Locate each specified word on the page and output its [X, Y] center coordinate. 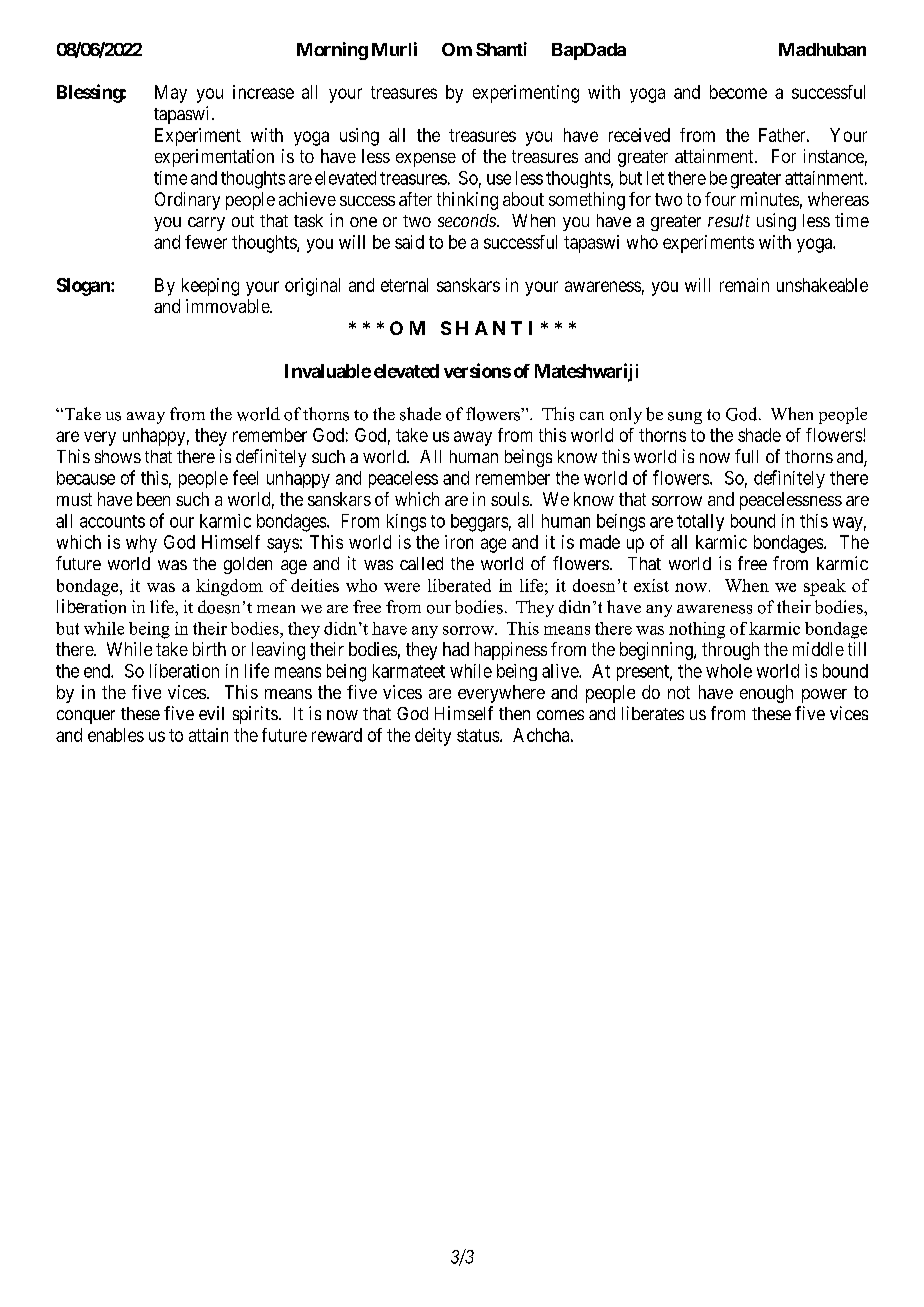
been [153, 499]
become [738, 92]
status [478, 735]
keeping [210, 287]
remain [744, 285]
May [171, 94]
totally [700, 522]
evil [211, 713]
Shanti [501, 49]
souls [511, 499]
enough [766, 694]
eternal [404, 285]
